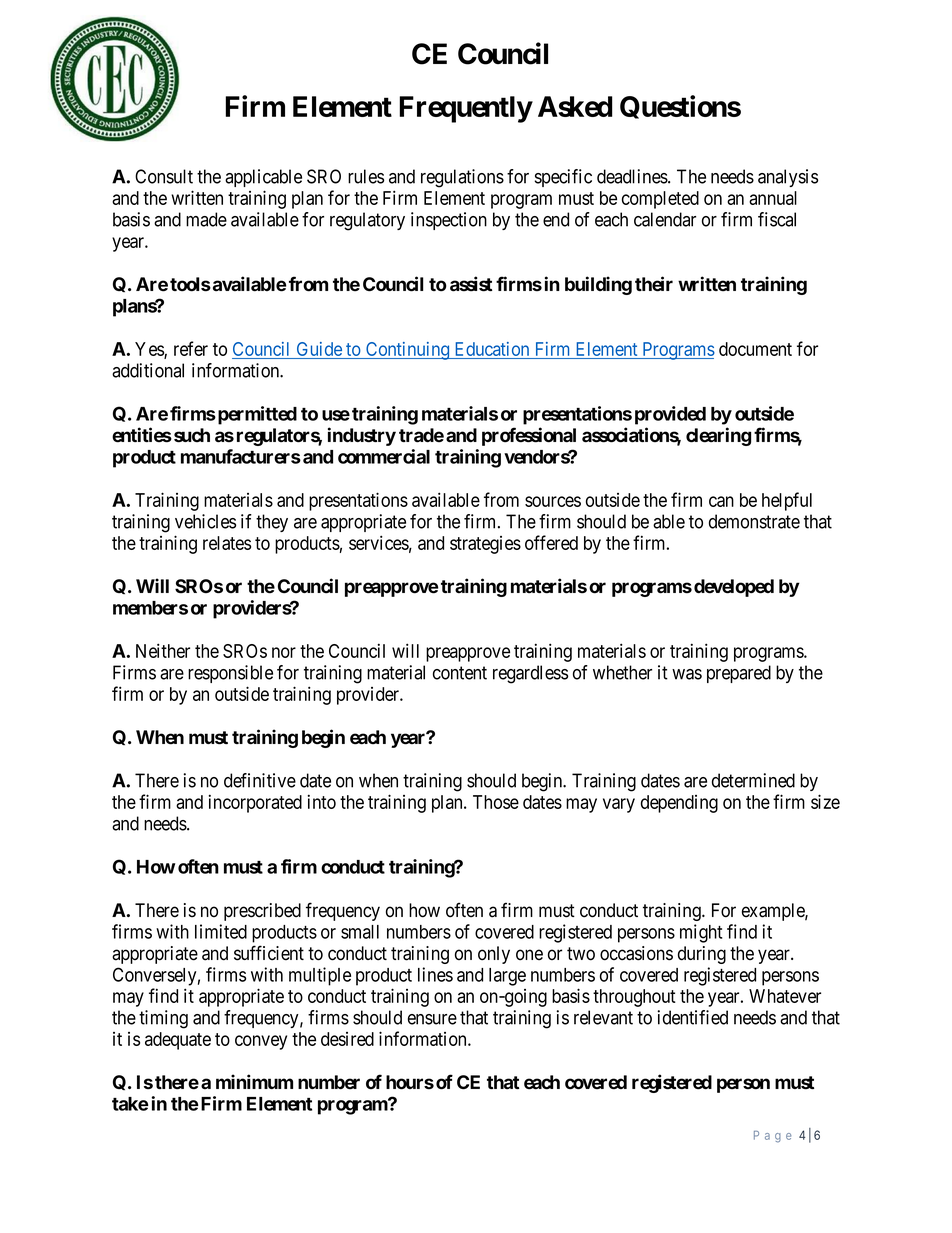 Image resolution: width=952 pixels, height=1233 pixels. Describe the element at coordinates (164, 176) in the page. I see `Consult` at that location.
